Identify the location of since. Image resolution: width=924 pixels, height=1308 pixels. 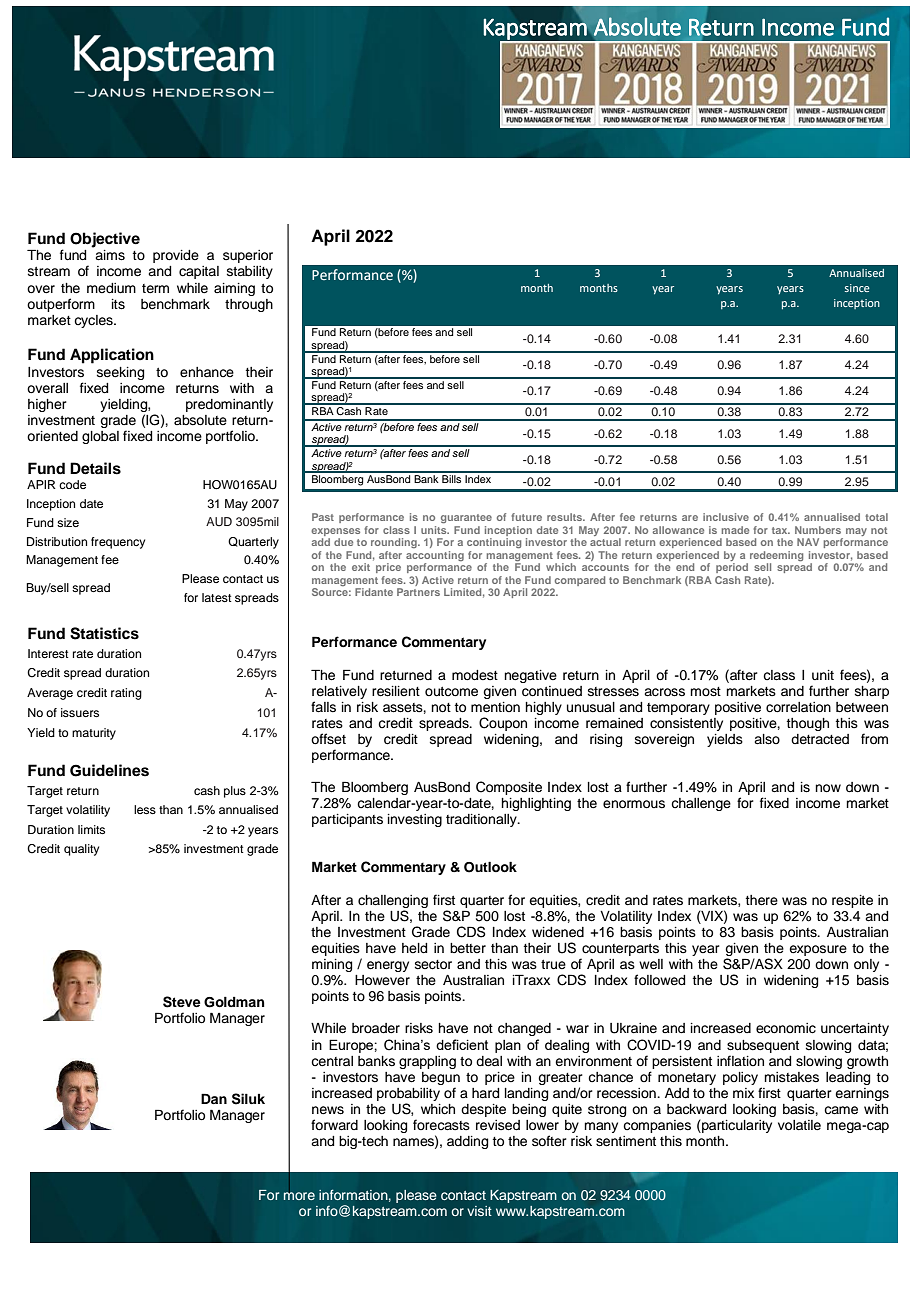
(857, 288).
